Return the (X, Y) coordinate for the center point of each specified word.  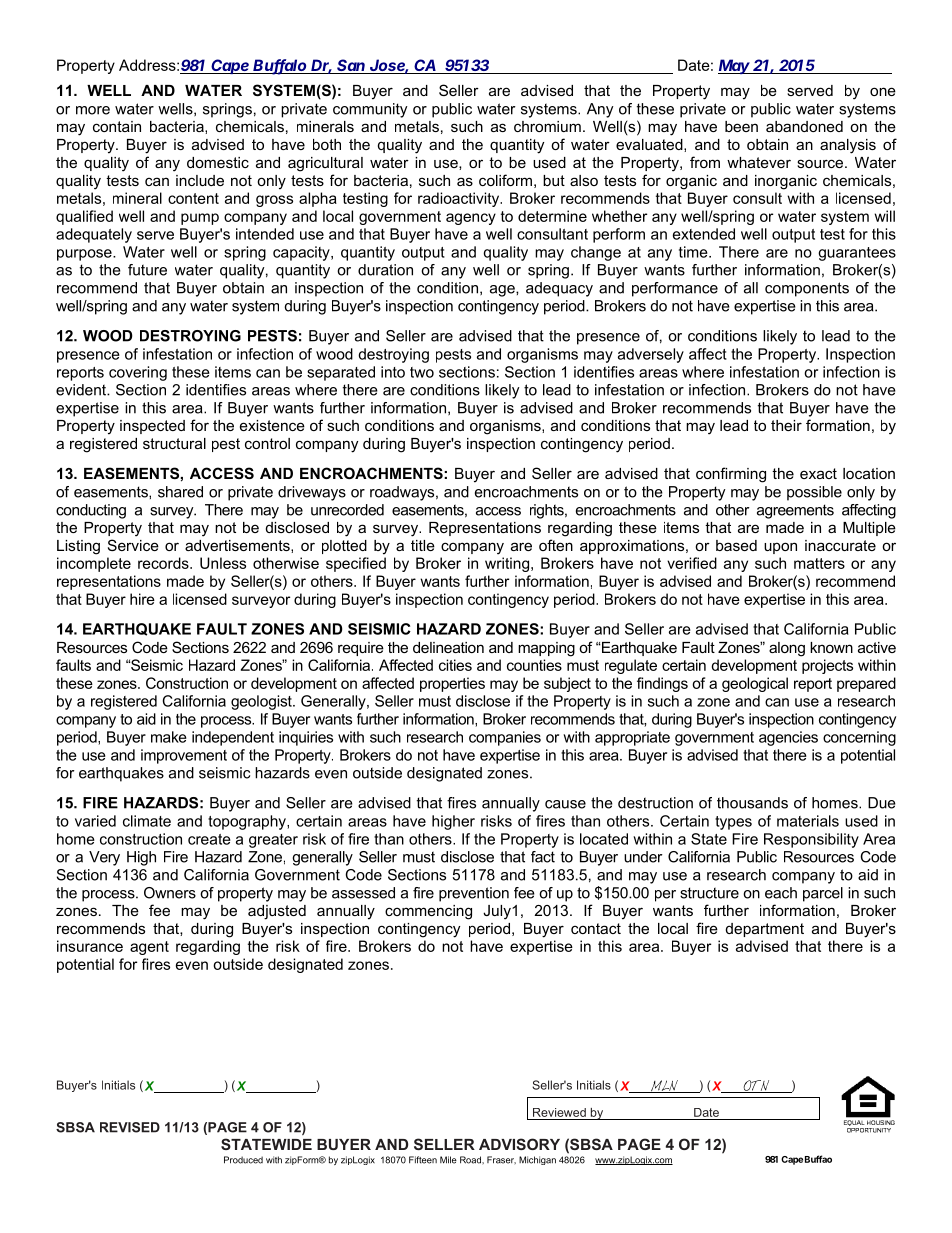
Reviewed (559, 1112)
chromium (547, 126)
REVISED (130, 1127)
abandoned (804, 126)
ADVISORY (519, 1144)
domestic (218, 162)
